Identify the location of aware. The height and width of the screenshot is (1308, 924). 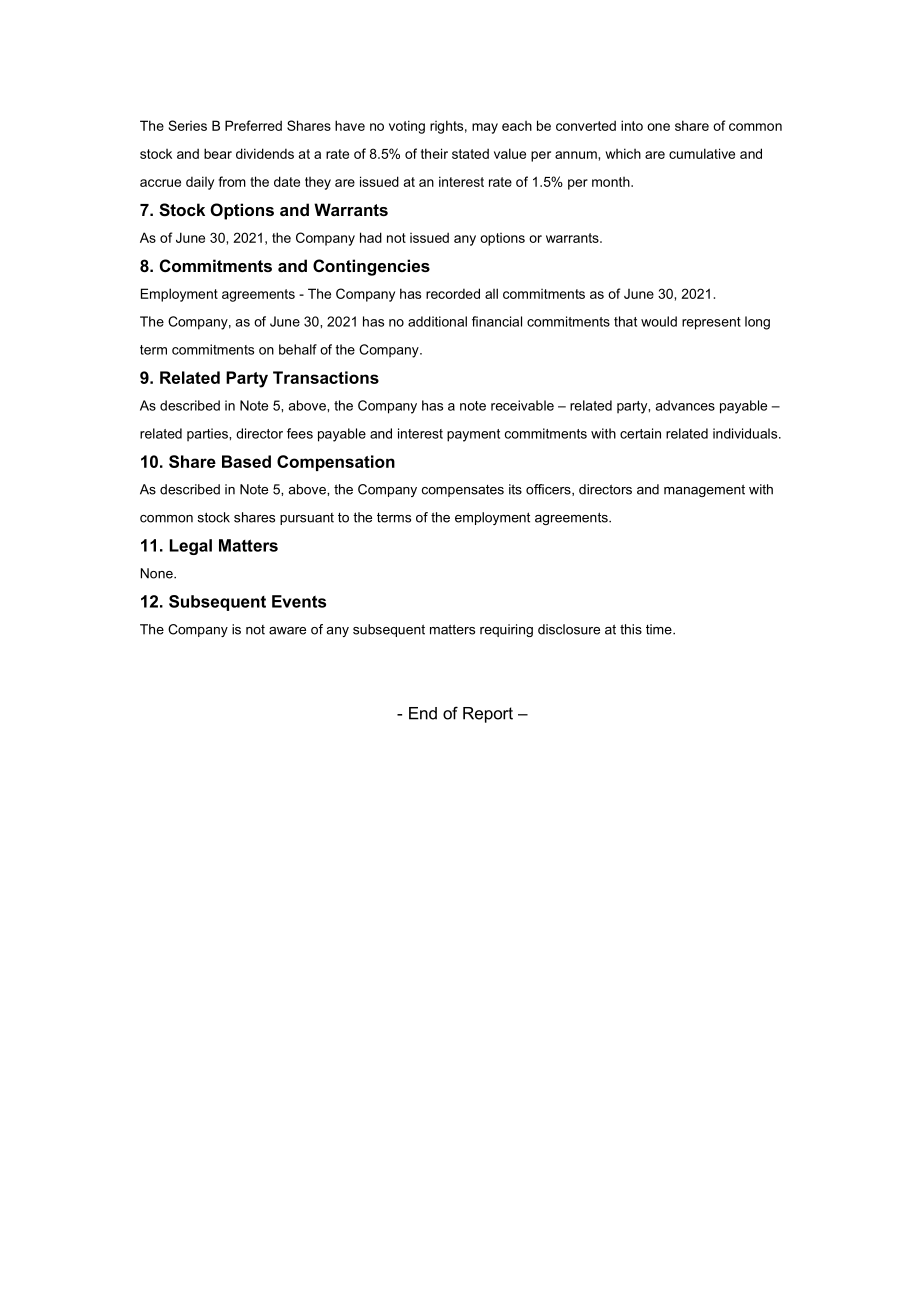
(287, 631).
